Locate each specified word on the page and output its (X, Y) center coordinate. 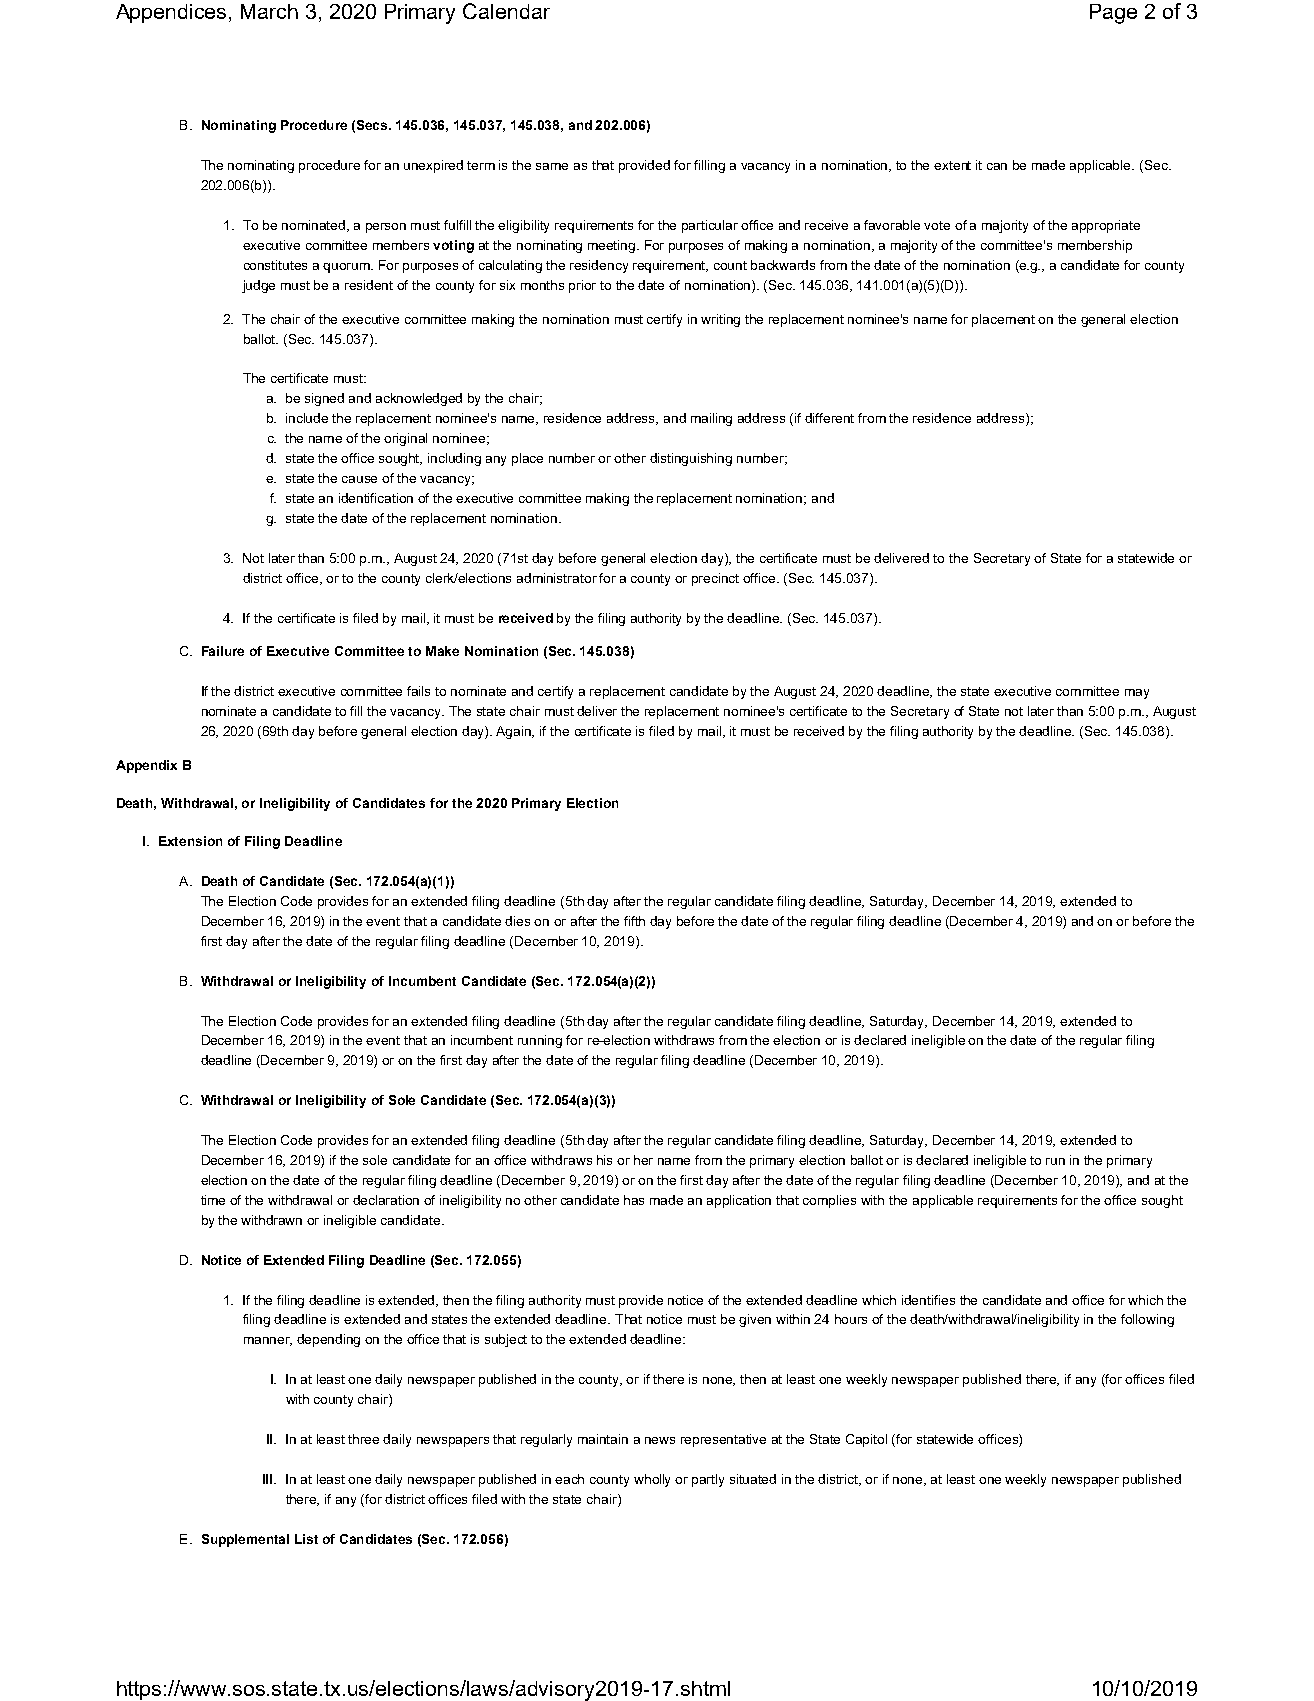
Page (1113, 14)
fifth (634, 921)
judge (258, 286)
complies (829, 1201)
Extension (190, 841)
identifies (928, 1300)
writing (720, 320)
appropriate (1106, 226)
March (269, 11)
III (269, 1479)
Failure (223, 651)
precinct (715, 579)
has (634, 1200)
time (213, 1200)
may (1137, 694)
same (552, 166)
